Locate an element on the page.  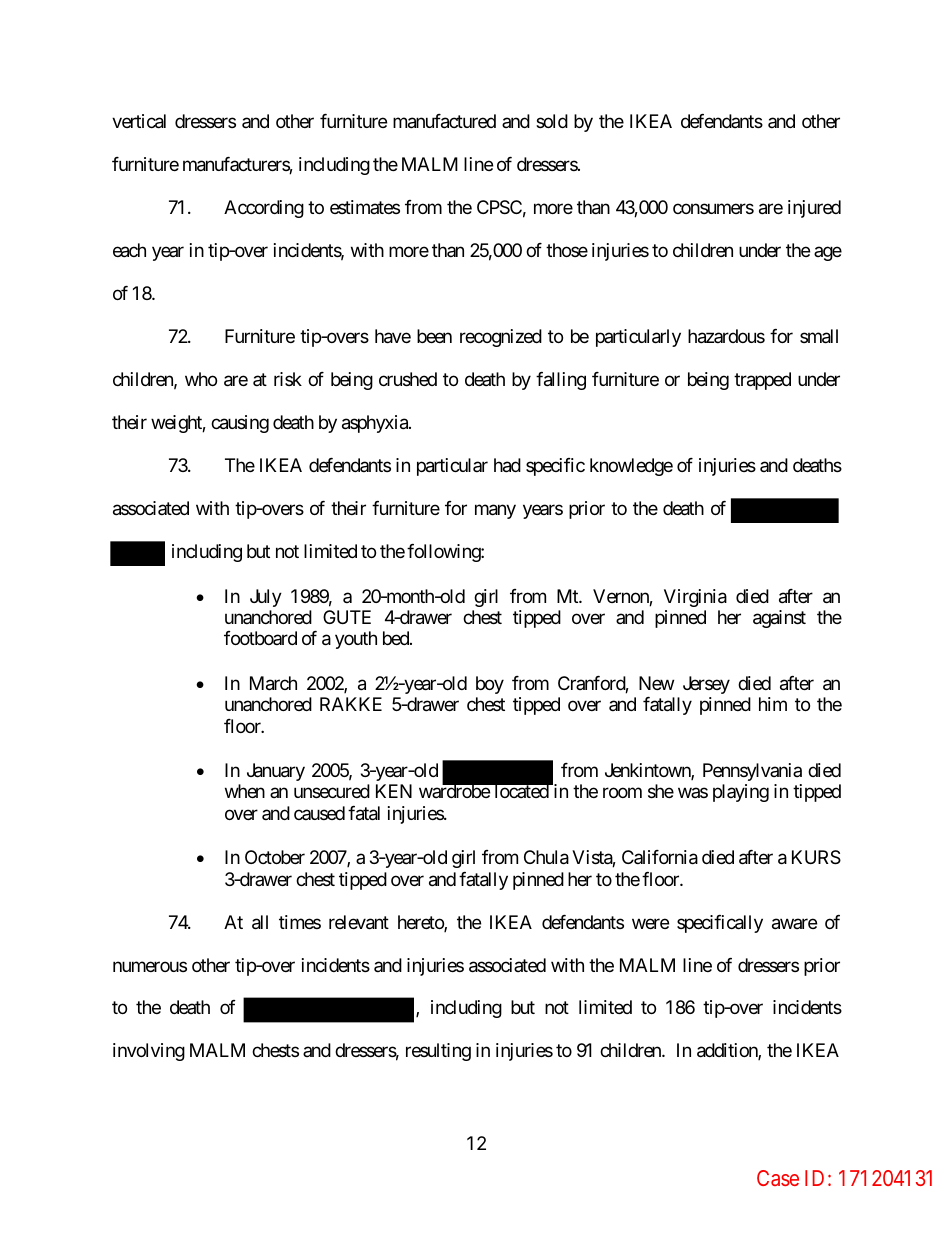
had is located at coordinates (507, 465).
